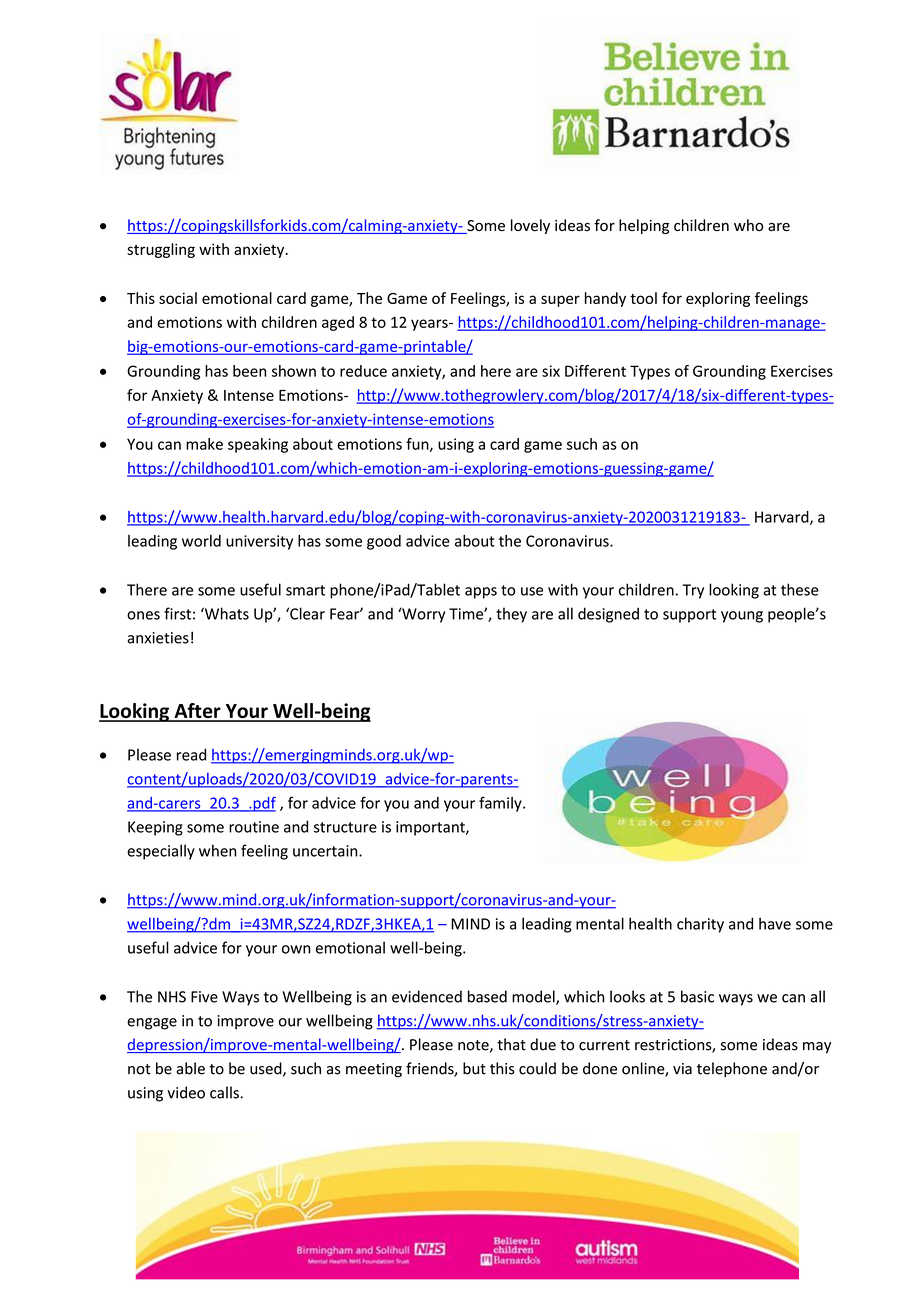  Describe the element at coordinates (161, 250) in the screenshot. I see `struggling` at that location.
